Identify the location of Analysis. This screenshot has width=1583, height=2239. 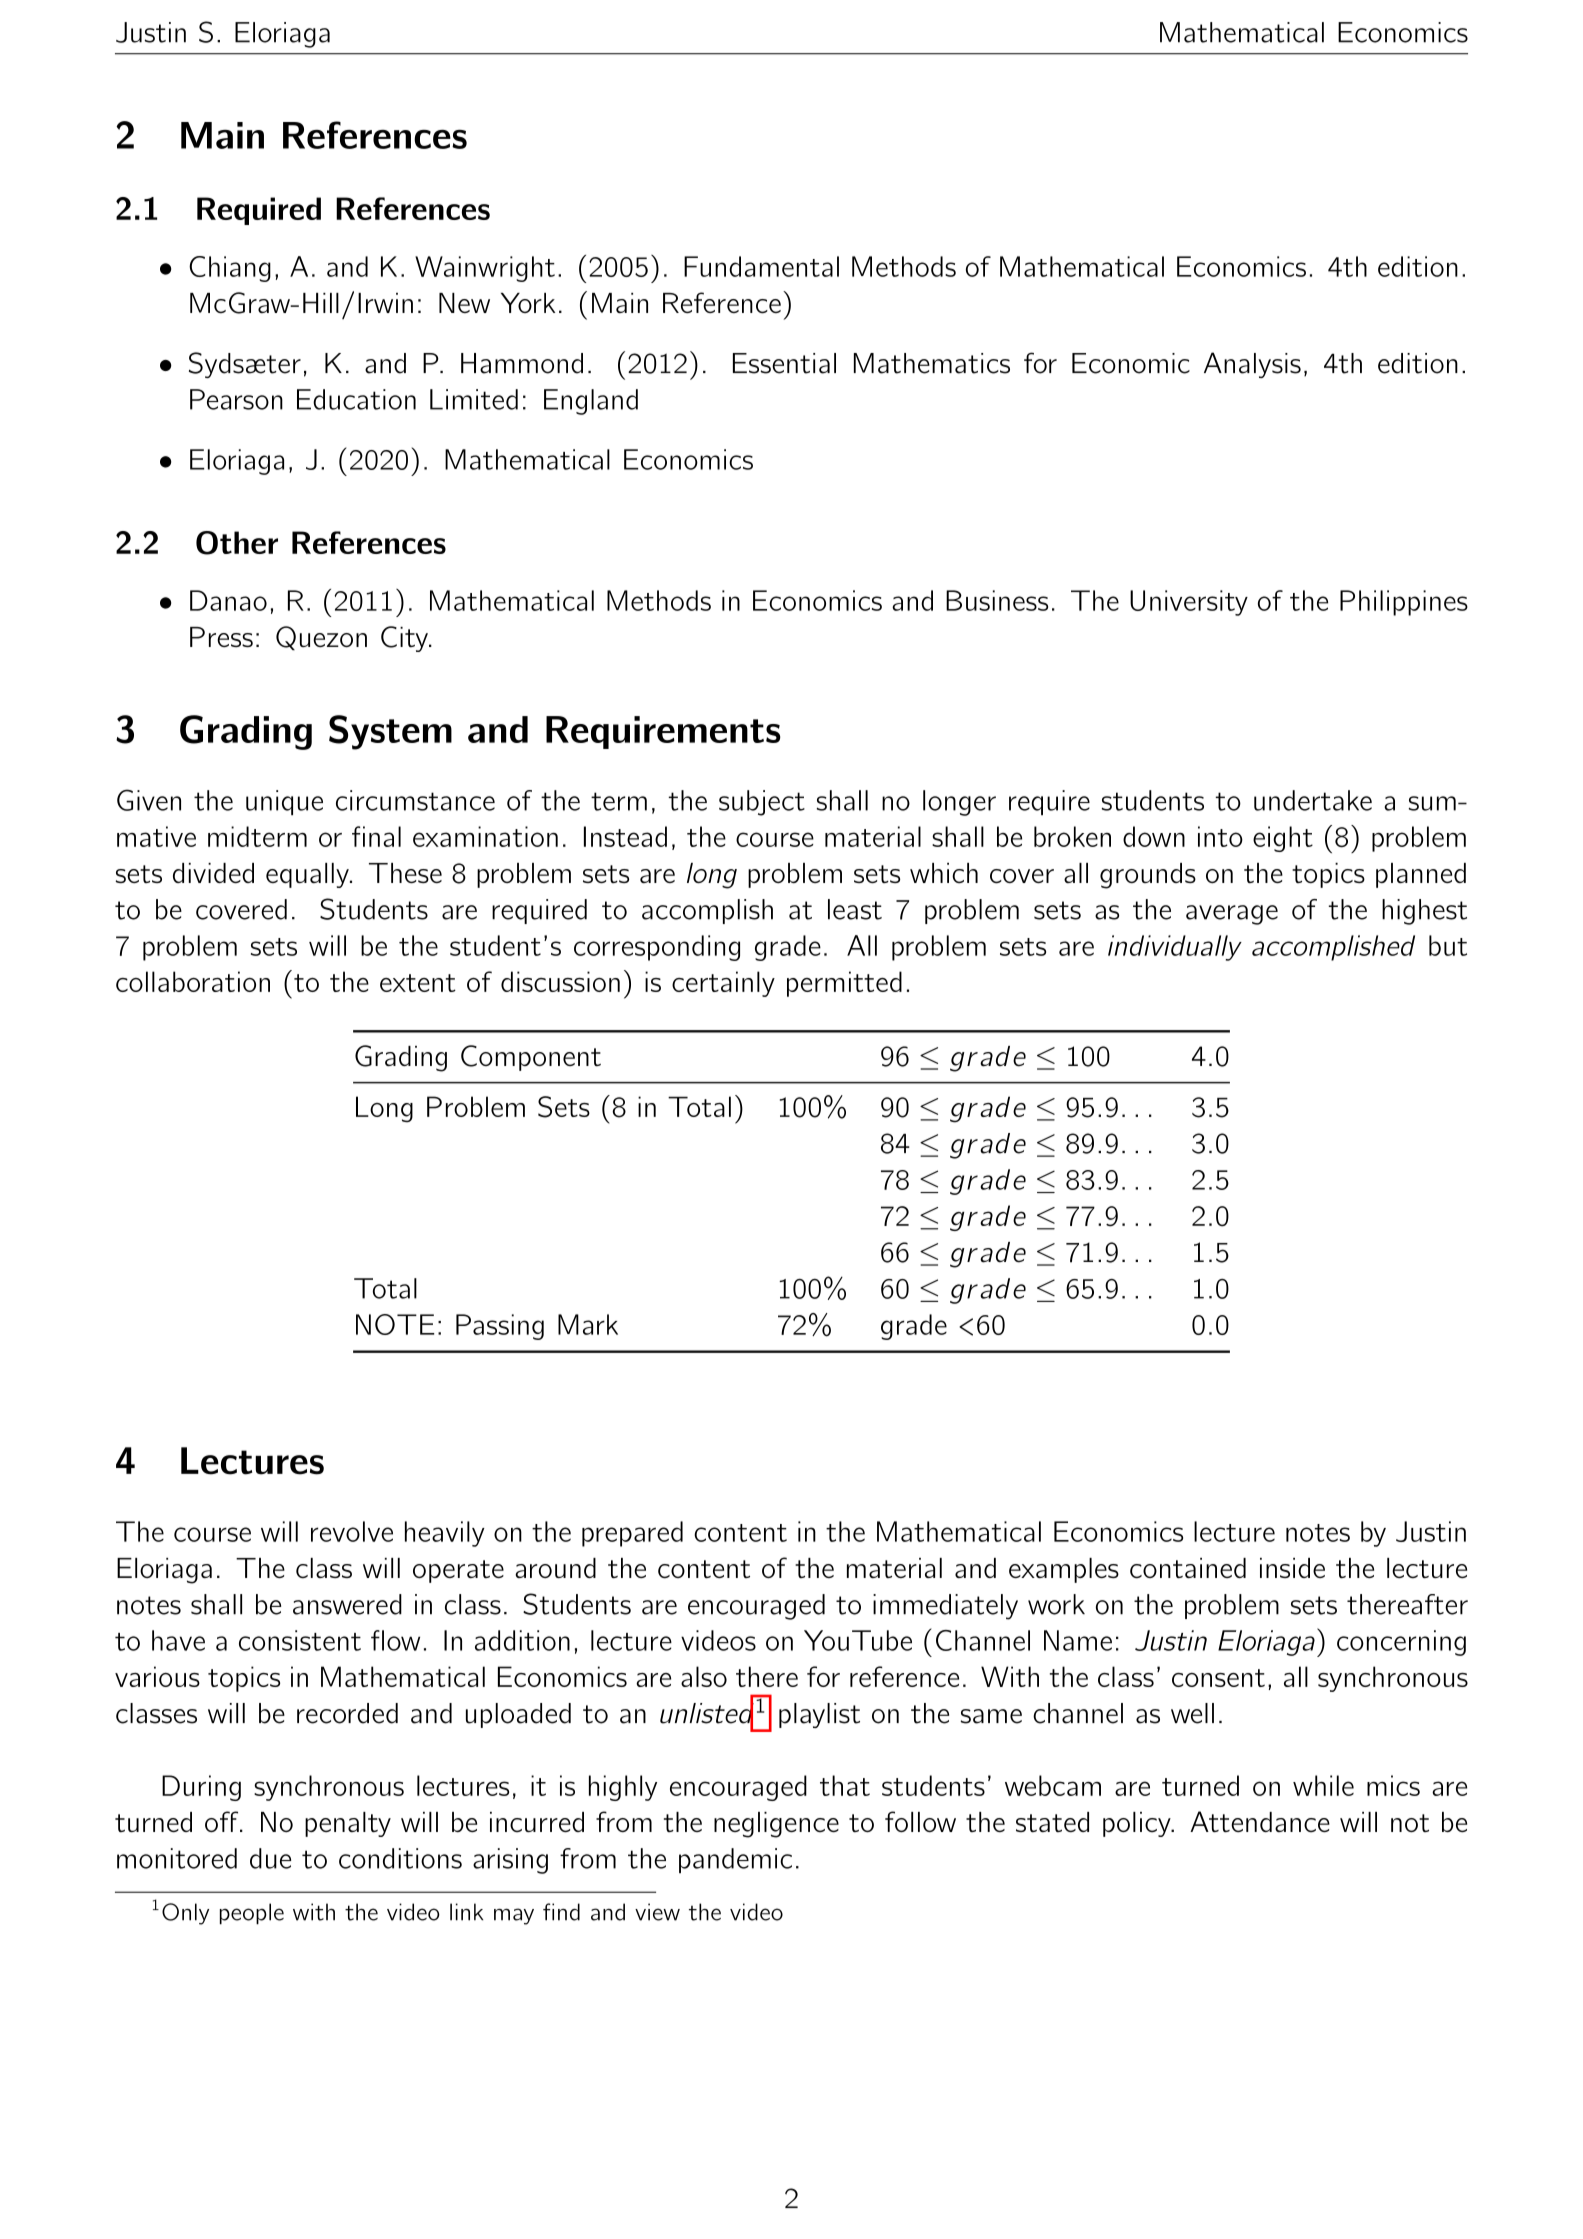
(1252, 365).
